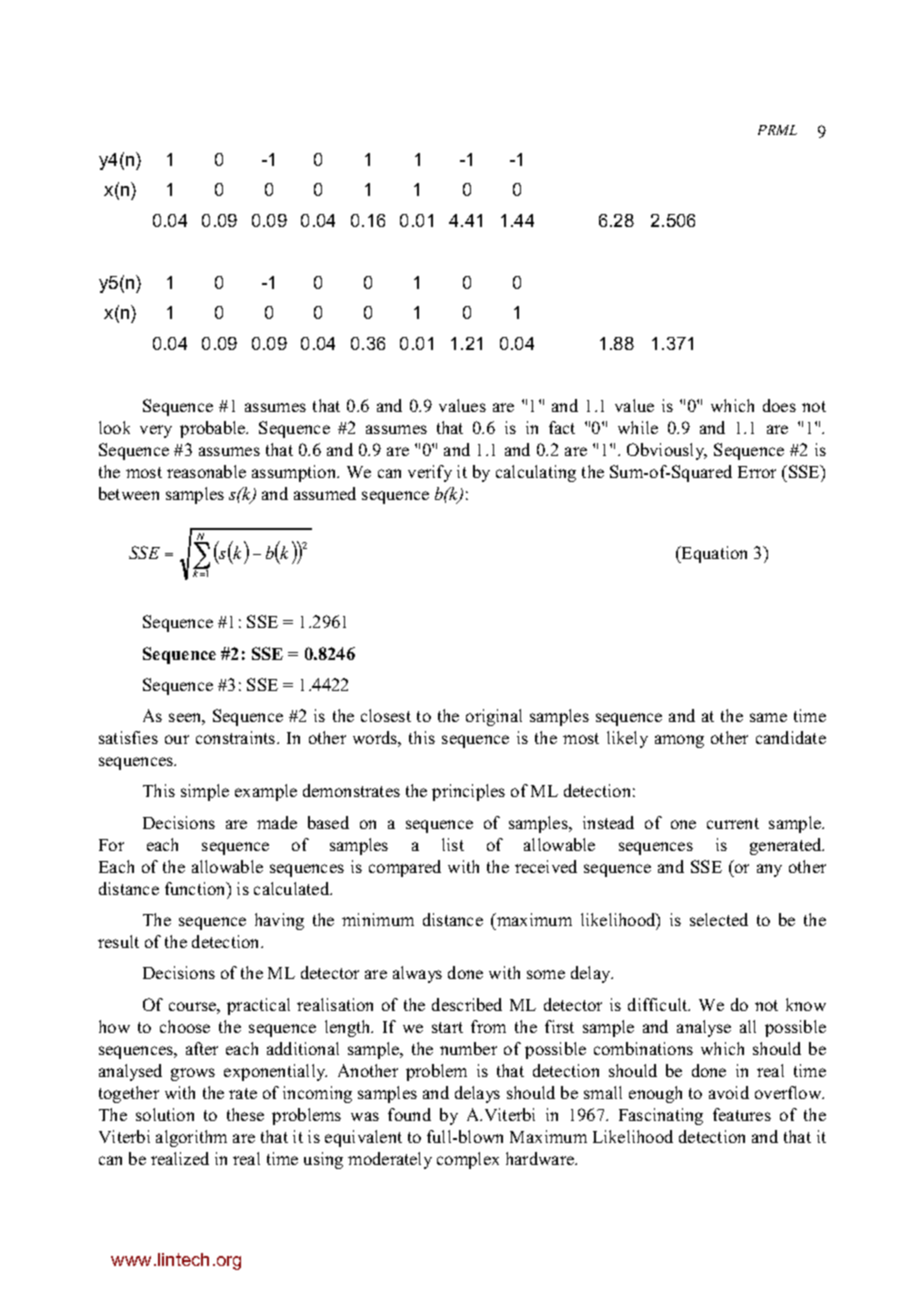 The height and width of the screenshot is (1308, 924). I want to click on Obviously, so click(667, 451).
